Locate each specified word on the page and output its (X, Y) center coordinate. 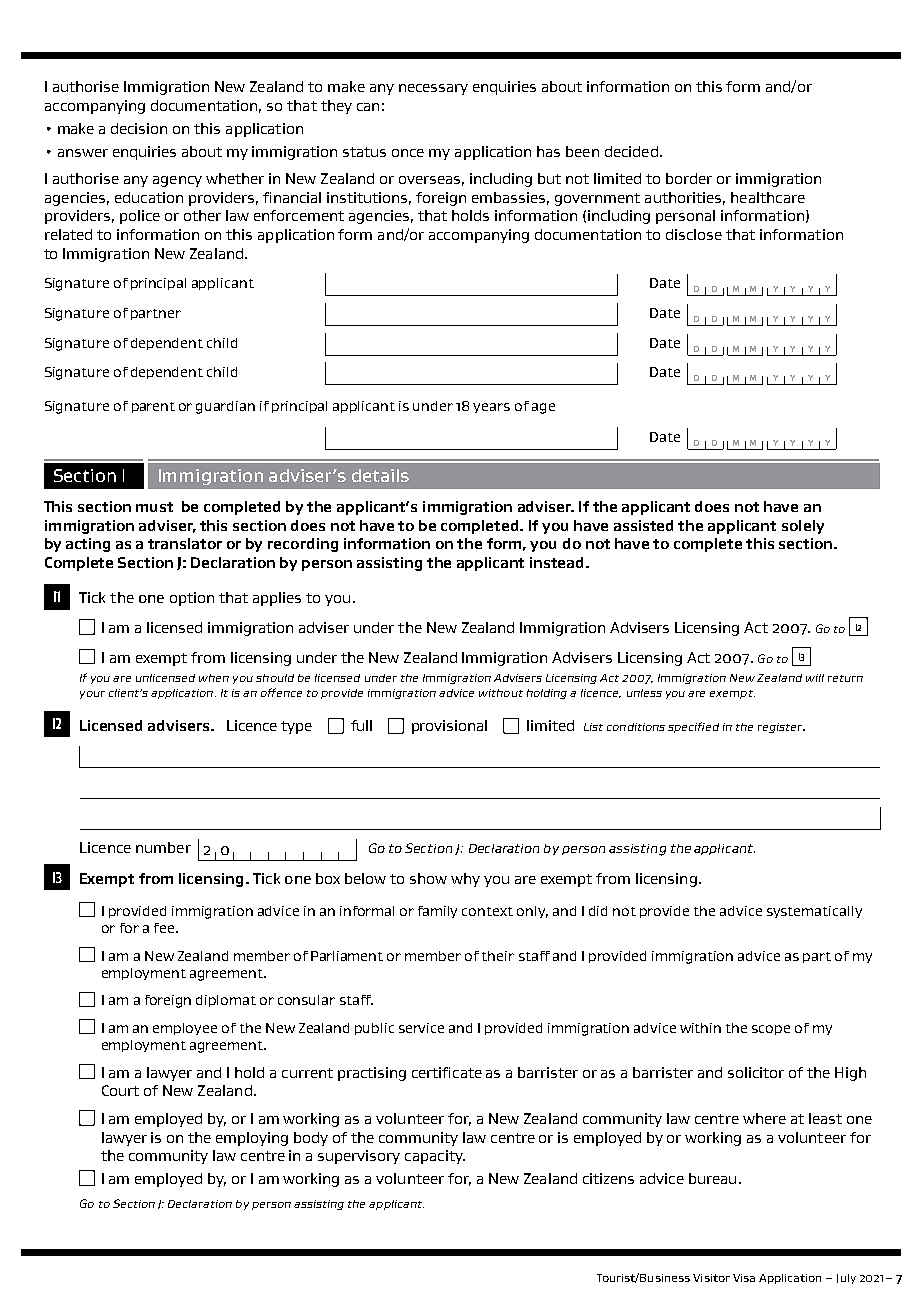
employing (252, 1139)
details (380, 475)
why (465, 880)
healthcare (768, 197)
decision (139, 128)
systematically (814, 912)
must (154, 507)
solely (803, 527)
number (163, 847)
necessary (433, 89)
